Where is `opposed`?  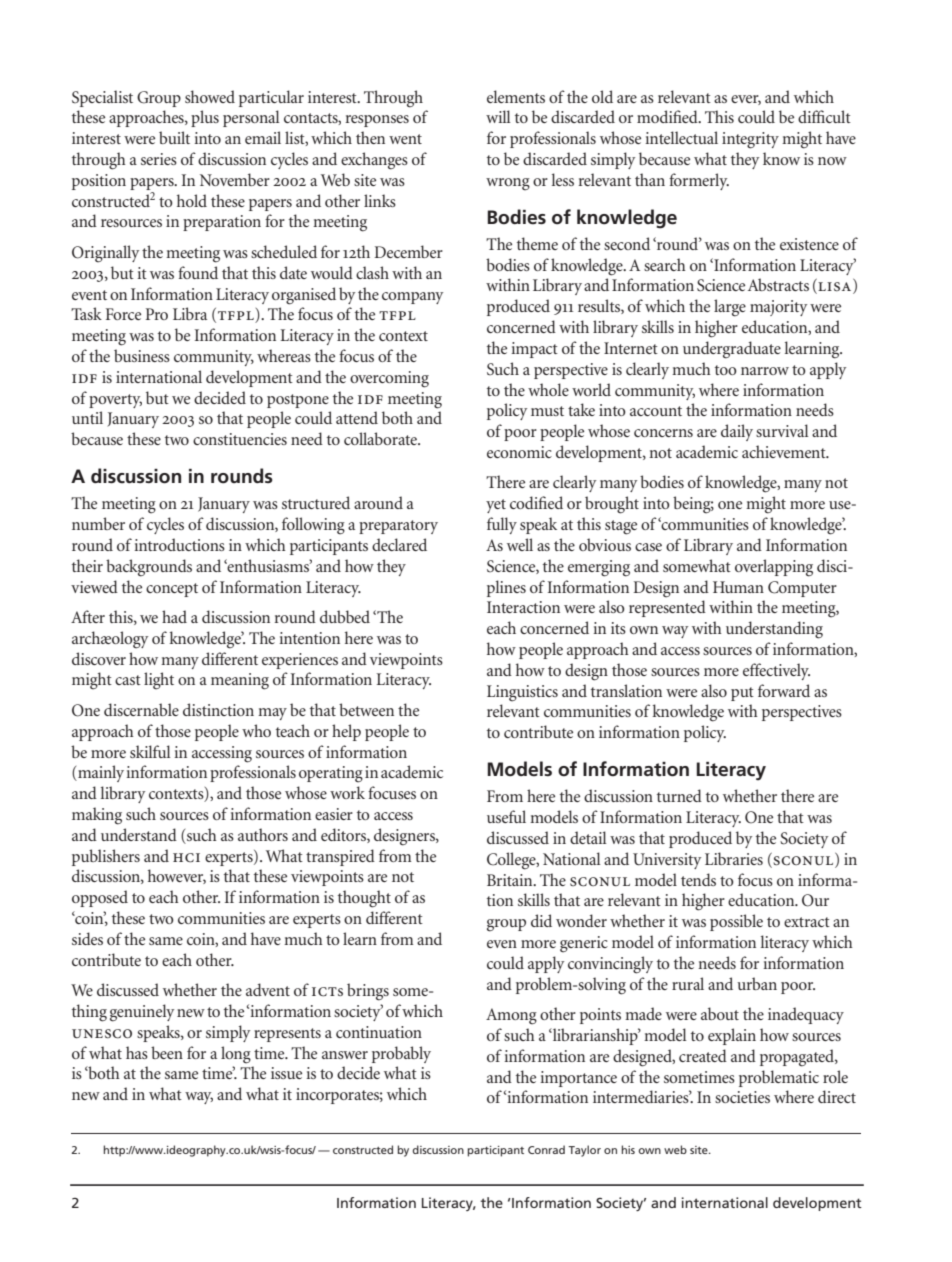 opposed is located at coordinates (100, 898).
